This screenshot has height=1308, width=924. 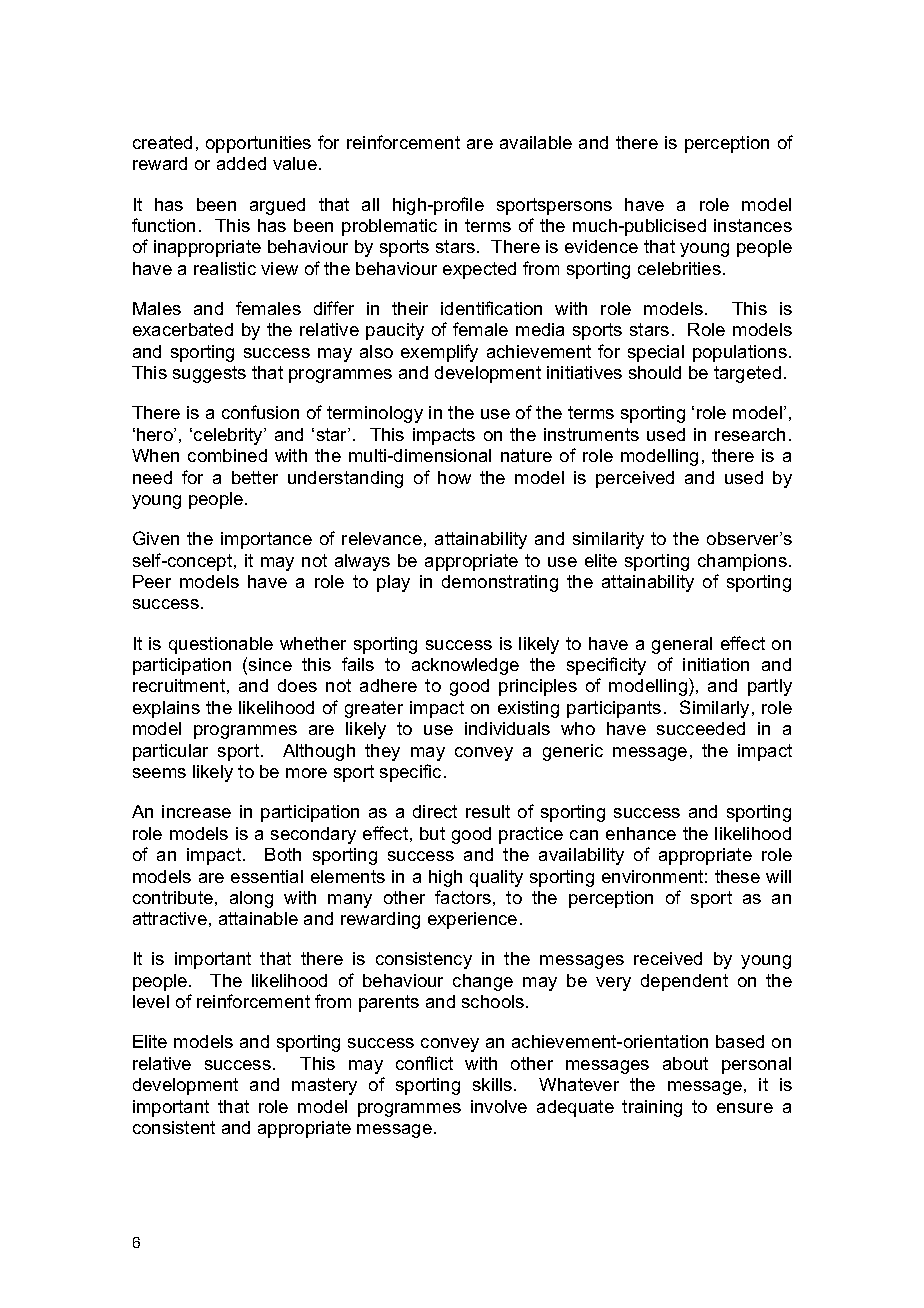 What do you see at coordinates (682, 645) in the screenshot?
I see `general` at bounding box center [682, 645].
